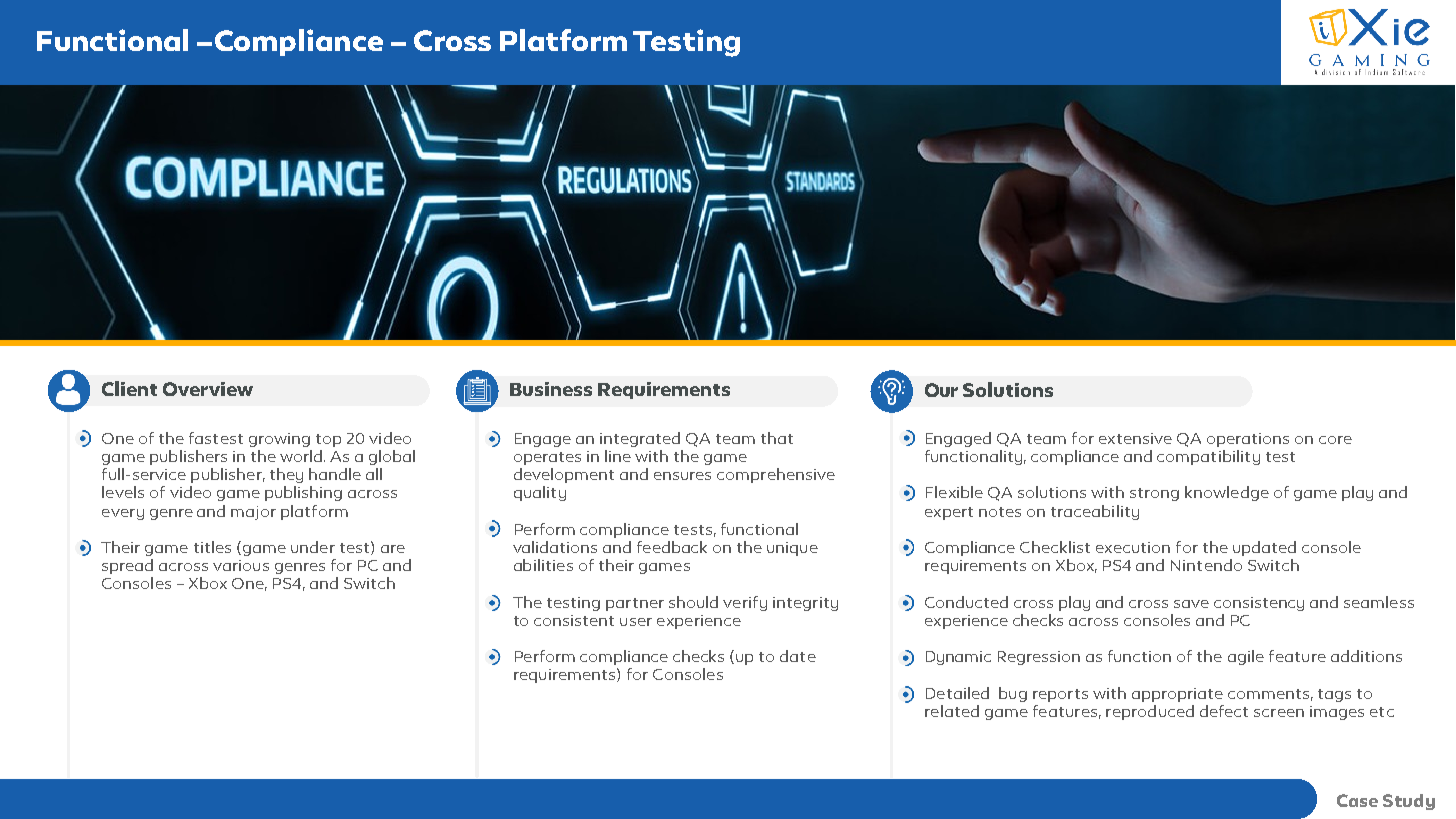 The image size is (1456, 819). I want to click on Overview, so click(208, 389).
